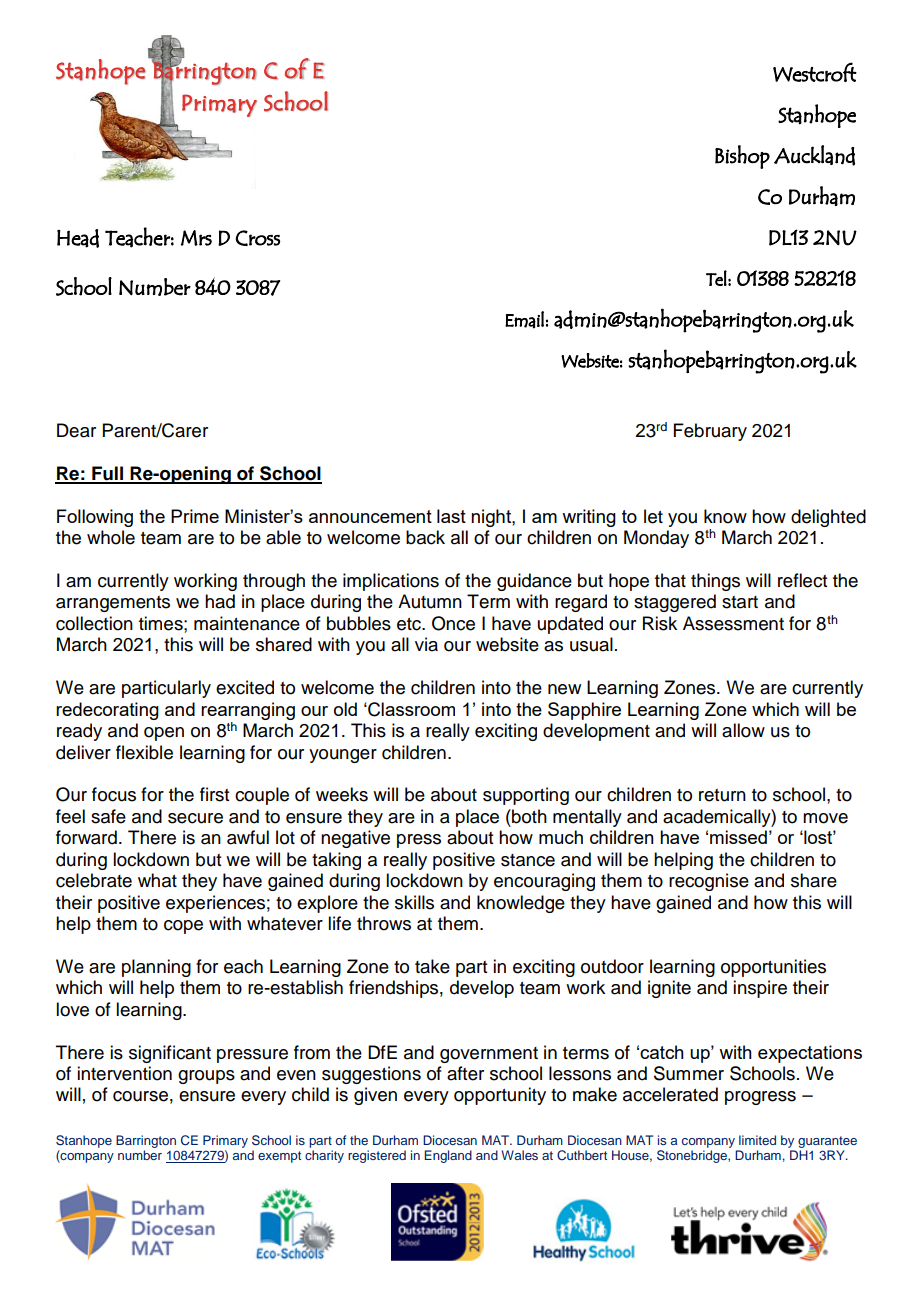 The height and width of the page is (1308, 924). I want to click on recognise, so click(709, 882).
